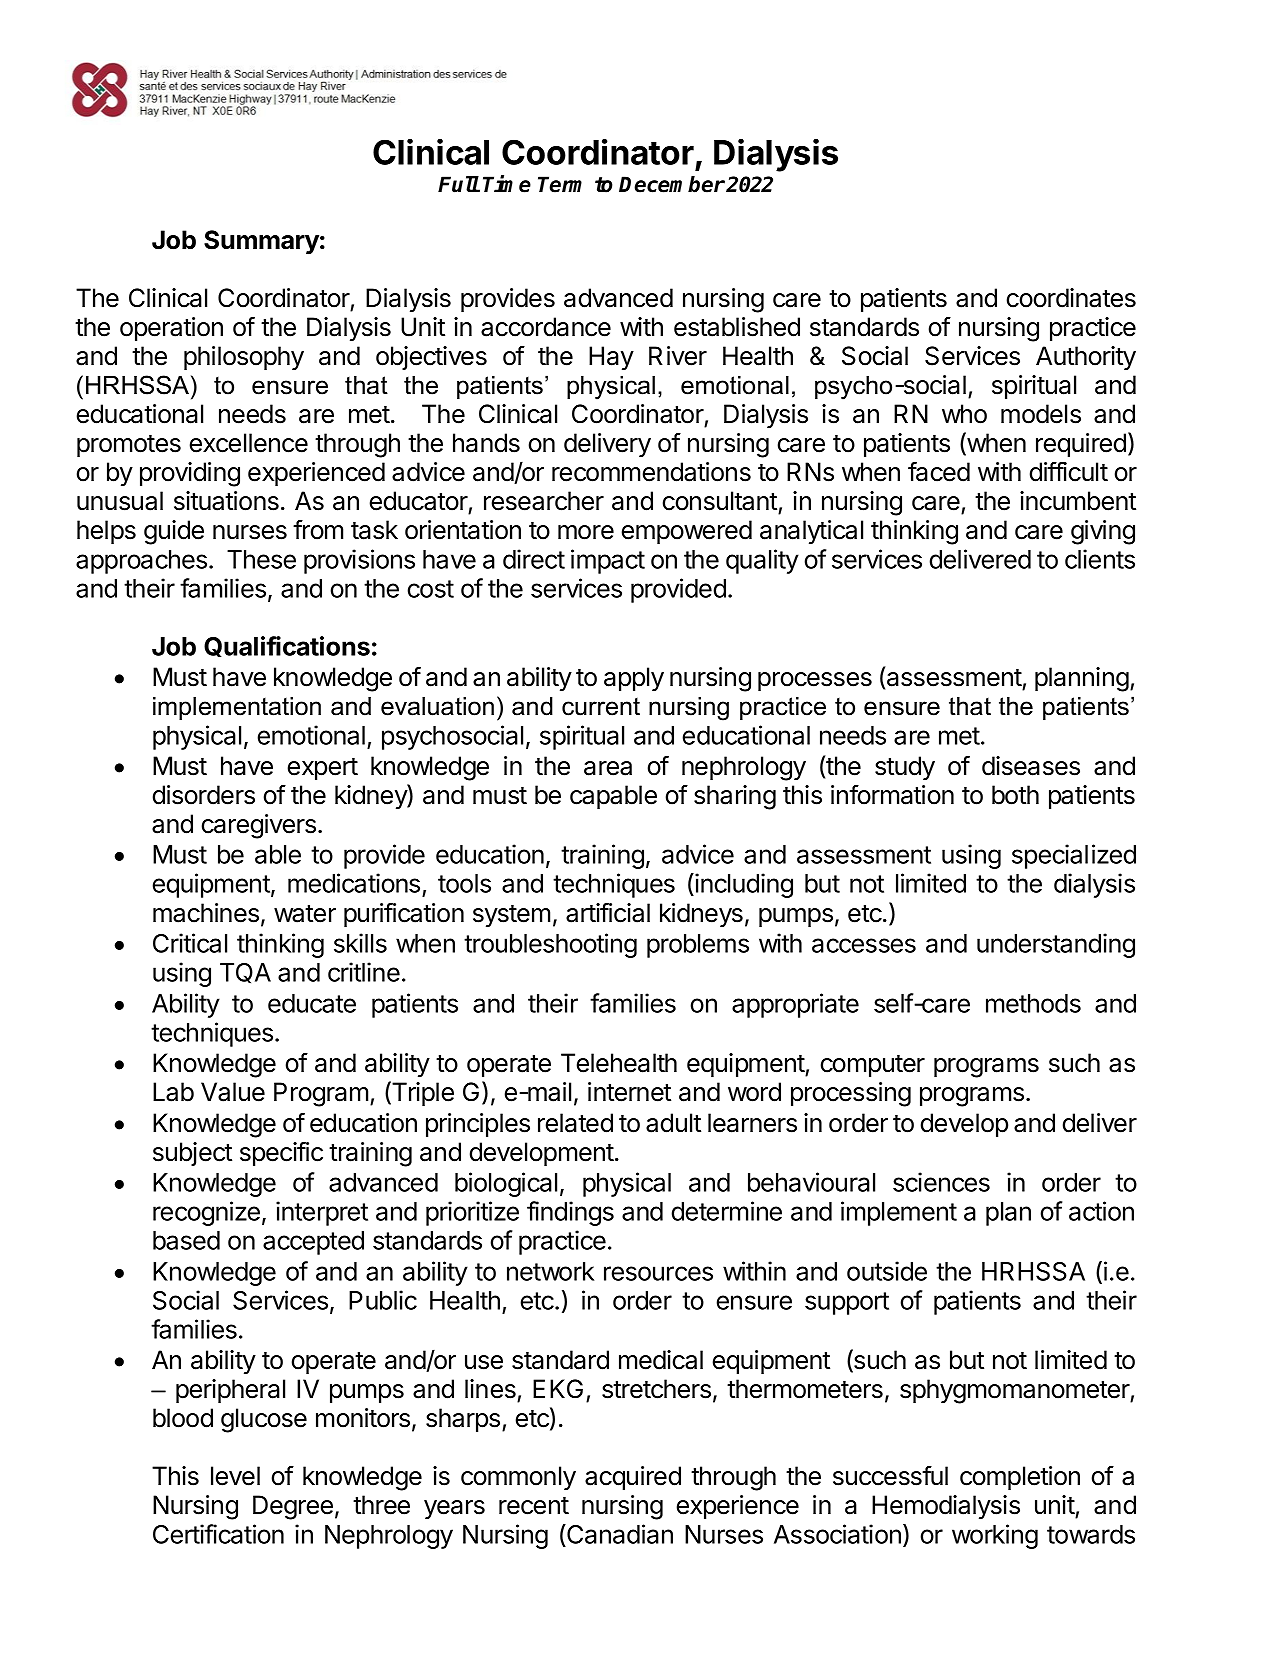 Image resolution: width=1288 pixels, height=1666 pixels. Describe the element at coordinates (1078, 501) in the screenshot. I see `incumbent` at that location.
